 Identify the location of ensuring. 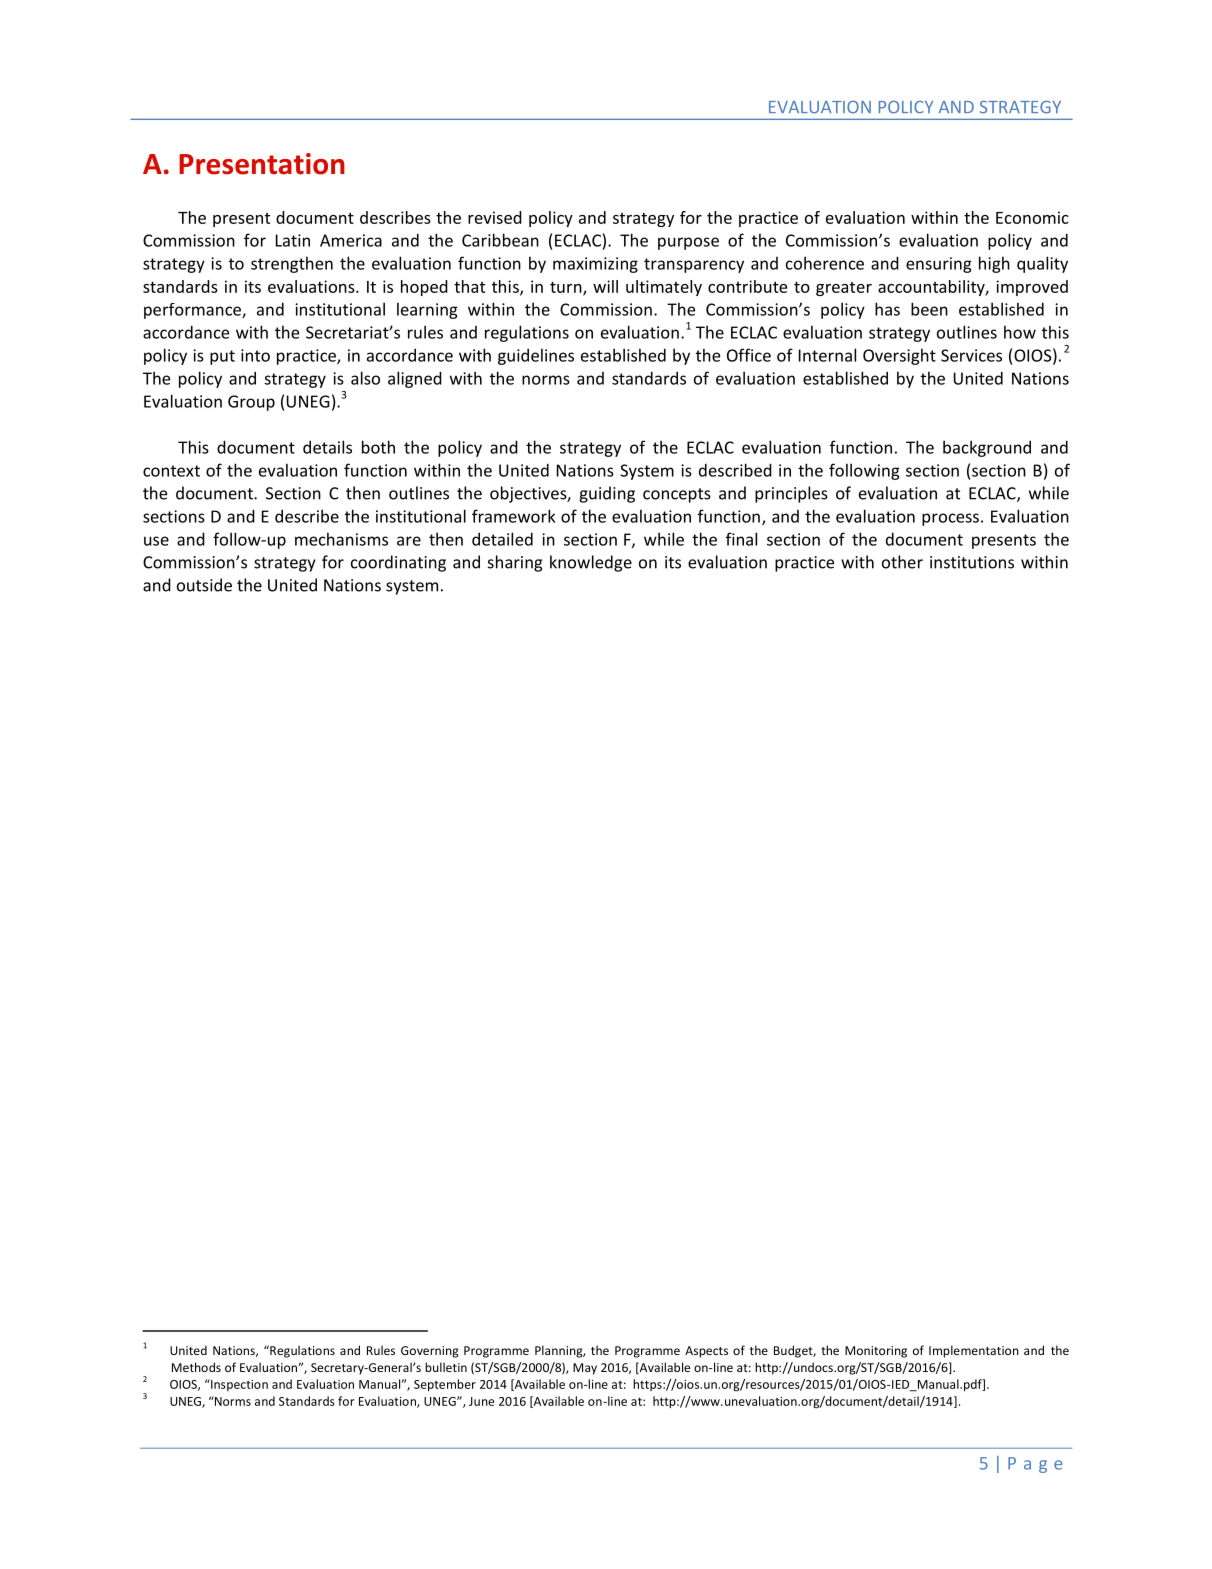
(939, 265).
